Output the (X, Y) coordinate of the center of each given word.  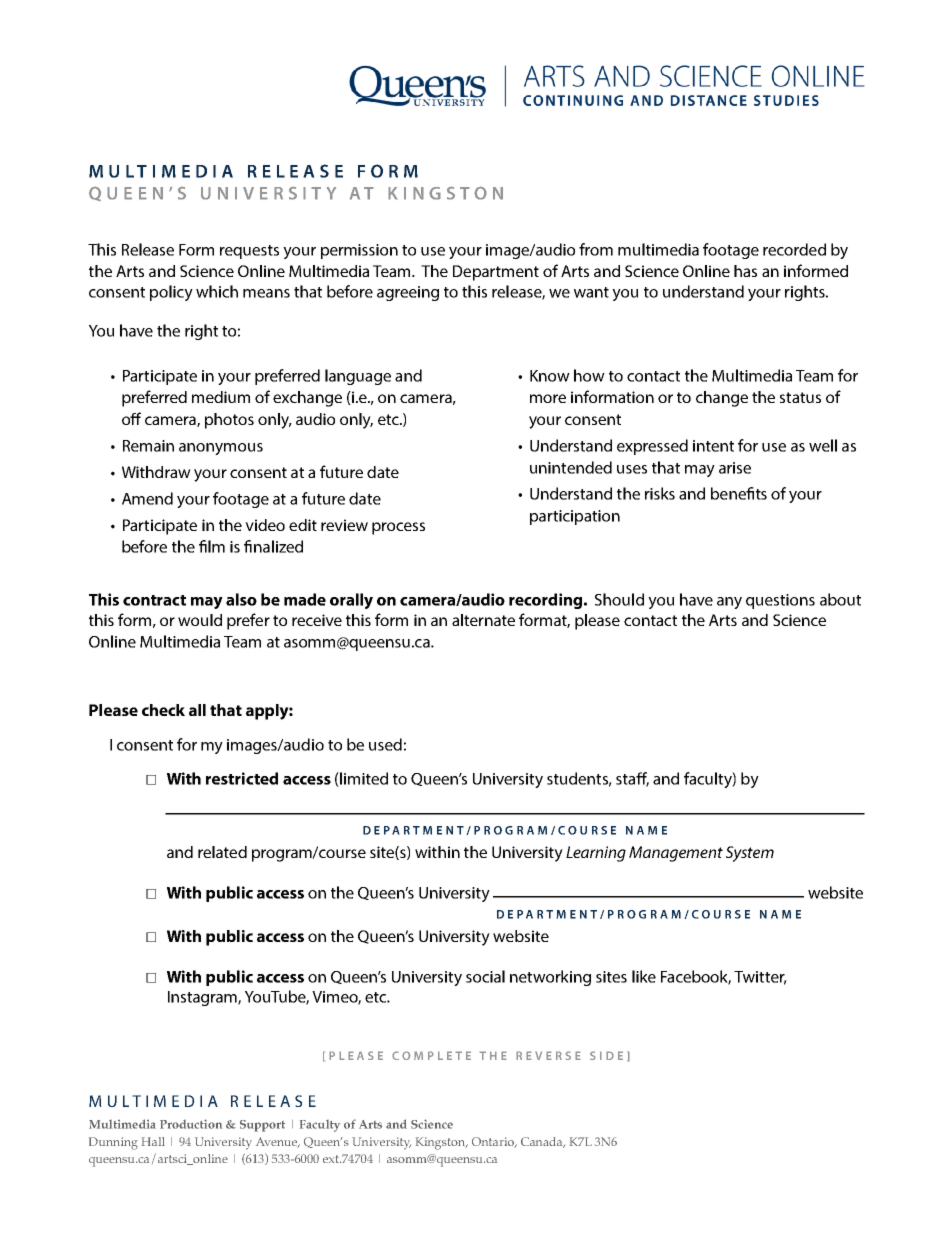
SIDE (606, 1055)
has (745, 271)
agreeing (408, 293)
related (222, 852)
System (750, 854)
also (241, 599)
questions (780, 601)
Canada (543, 1142)
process (398, 528)
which (217, 291)
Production (191, 1124)
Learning (596, 854)
